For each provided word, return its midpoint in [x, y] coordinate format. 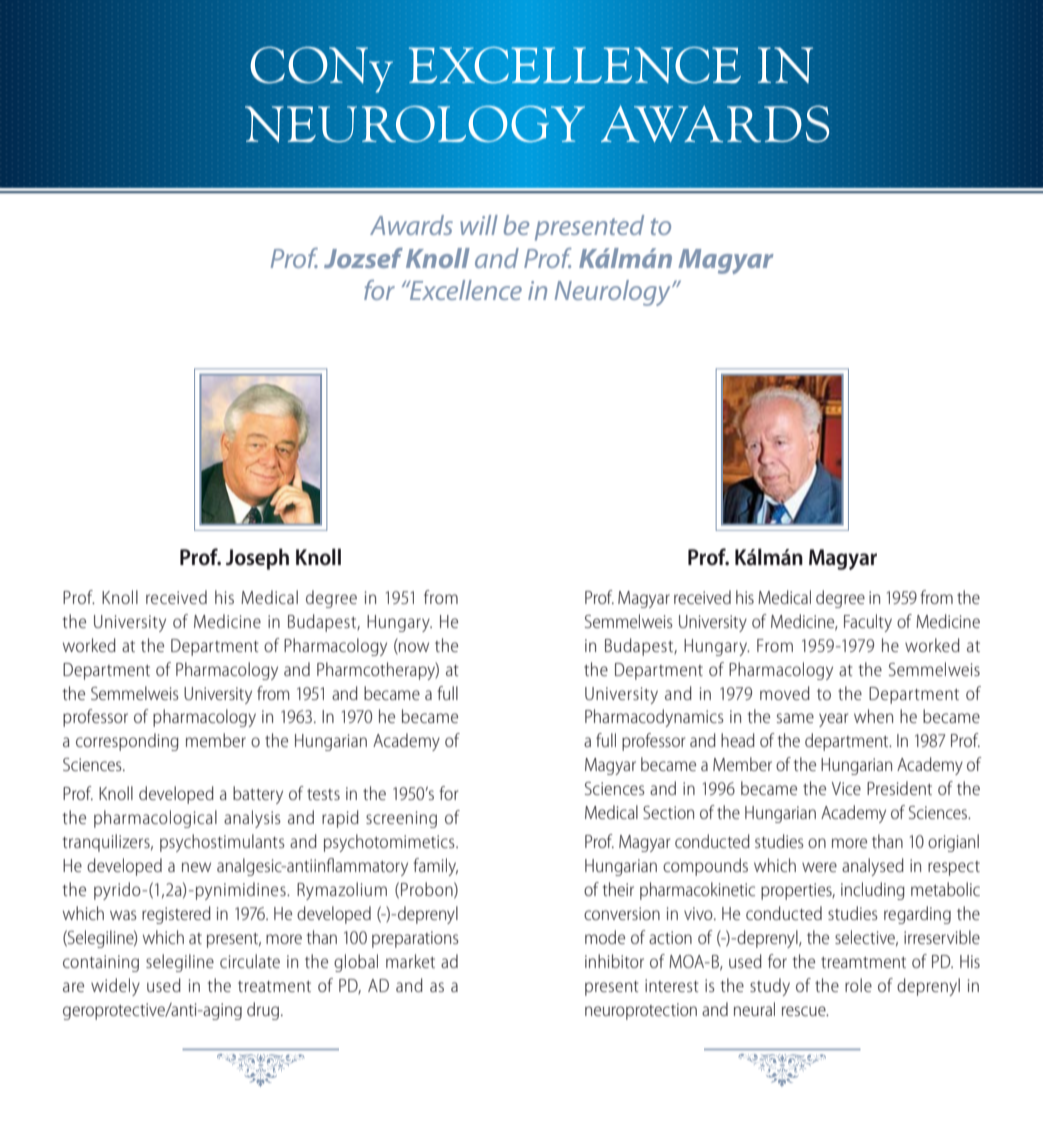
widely [115, 987]
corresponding [127, 742]
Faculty [868, 623]
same [795, 718]
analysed [873, 867]
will [479, 225]
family [435, 867]
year [833, 720]
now [413, 648]
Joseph [257, 559]
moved [785, 693]
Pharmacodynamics [654, 718]
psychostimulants [222, 843]
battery [258, 795]
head [738, 740]
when [873, 716]
